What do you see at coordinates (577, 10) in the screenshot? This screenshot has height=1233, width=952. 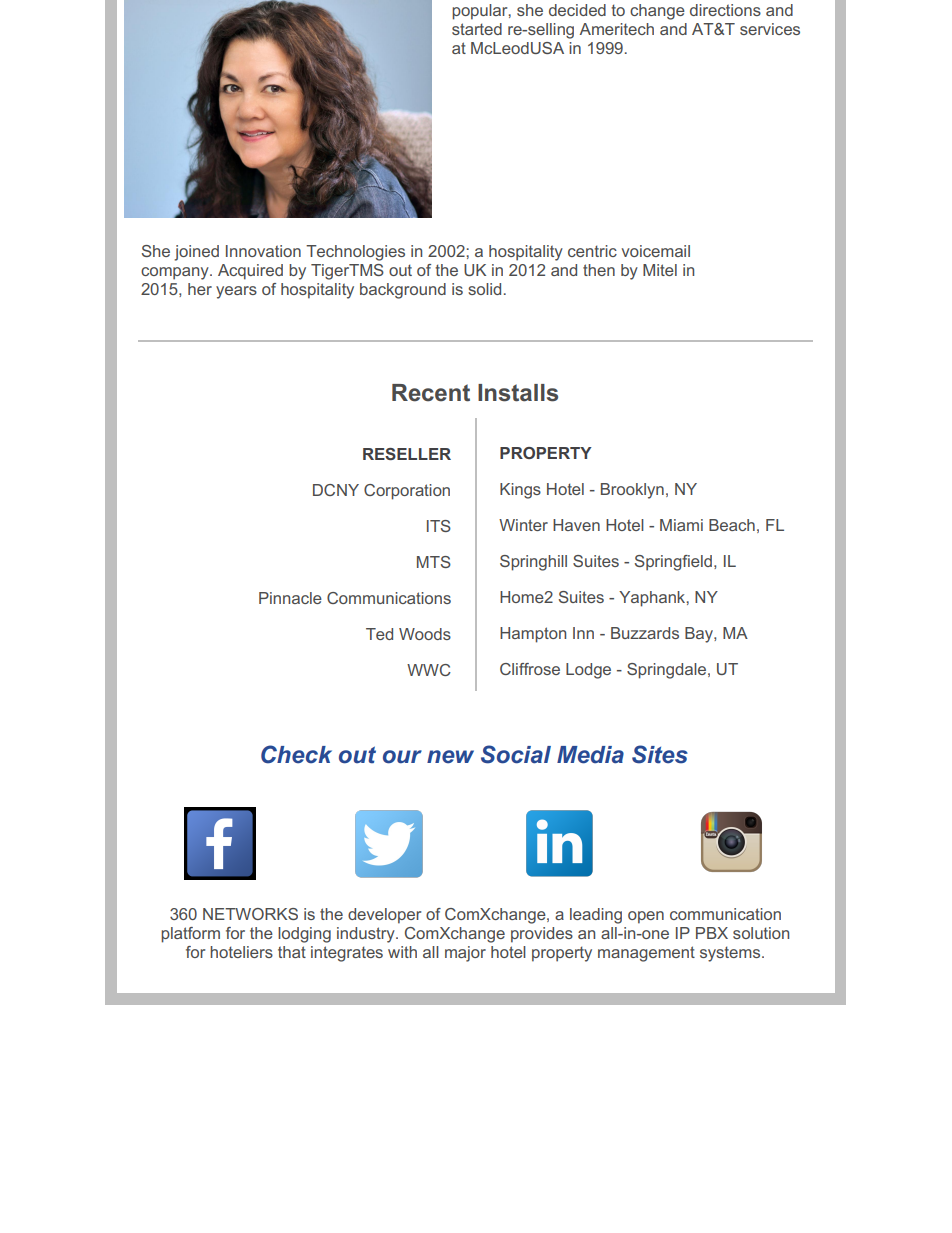 I see `decided` at bounding box center [577, 10].
